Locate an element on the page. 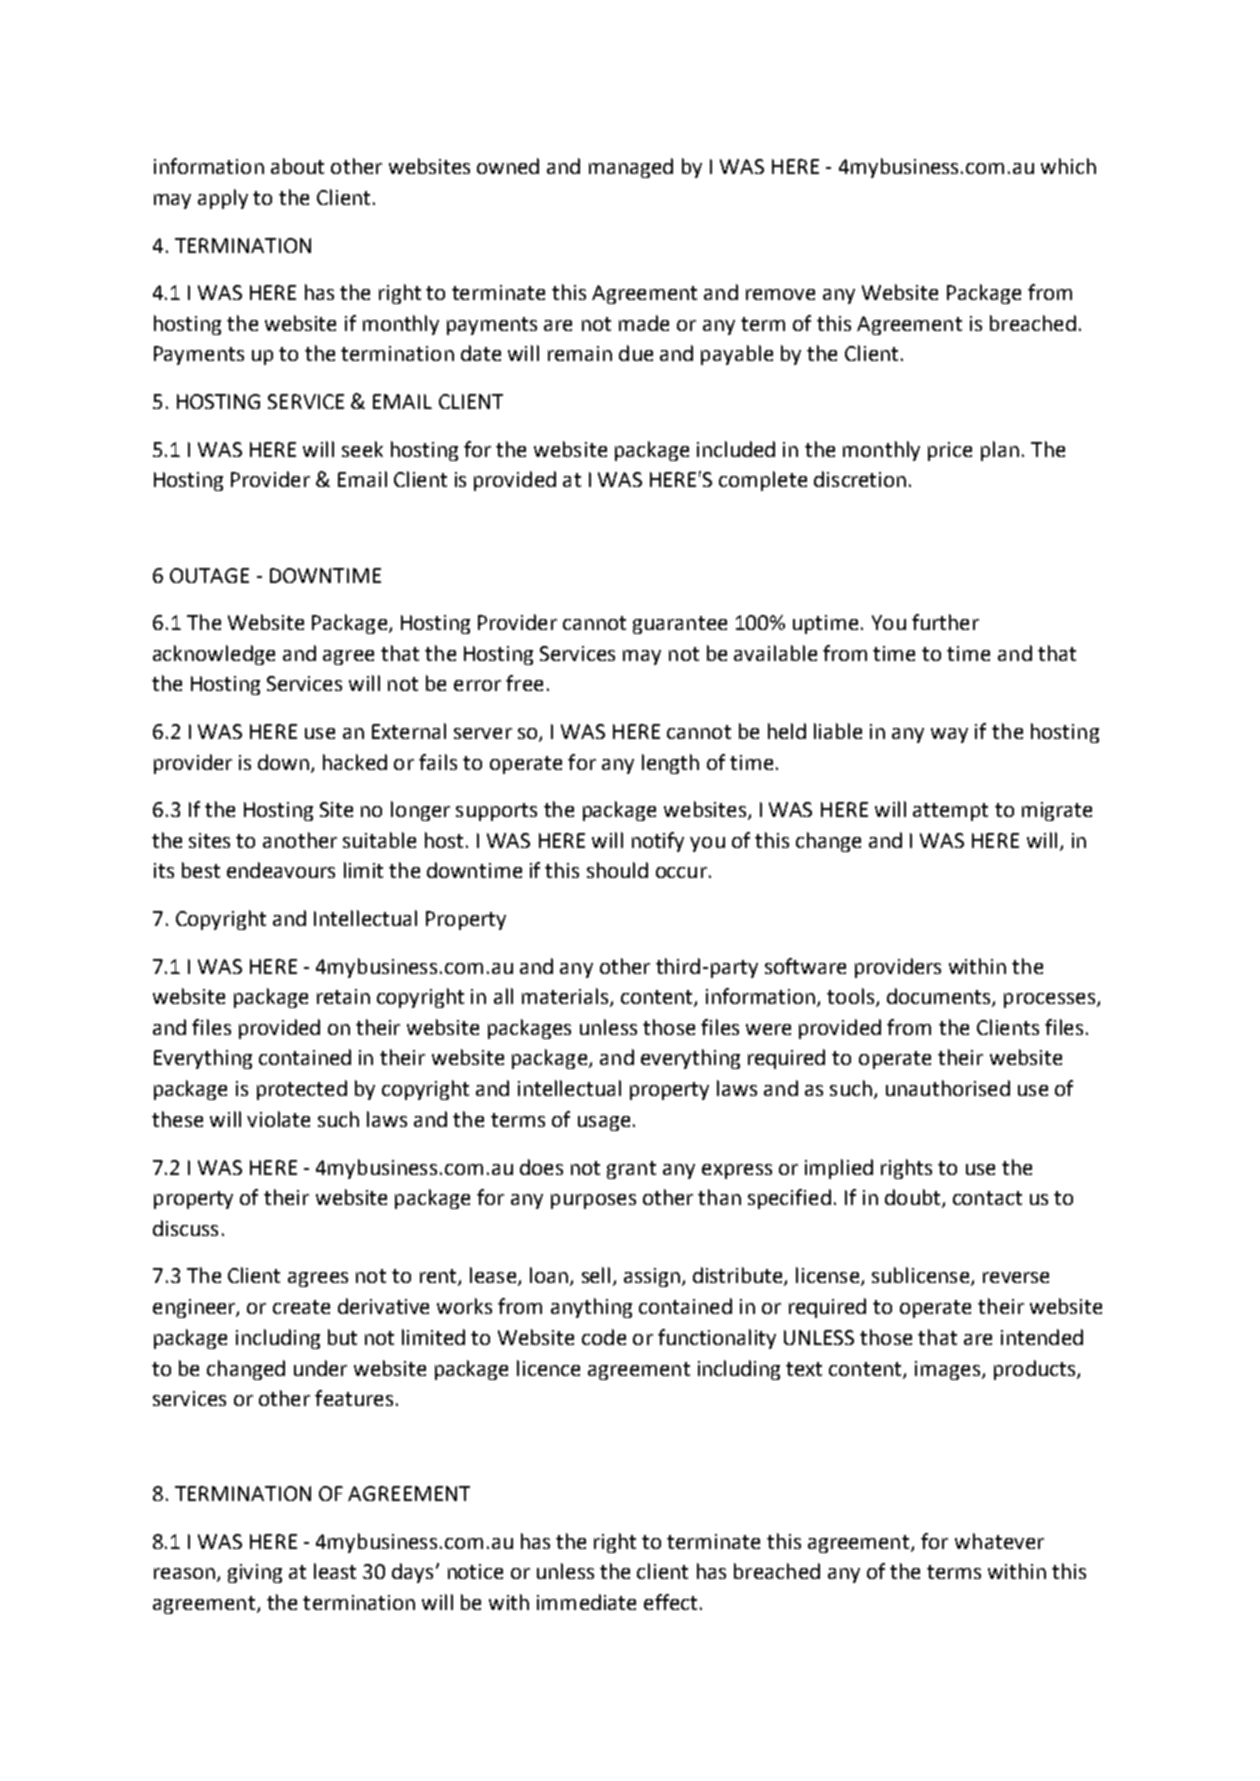 This image has width=1260, height=1781. managed is located at coordinates (631, 168).
